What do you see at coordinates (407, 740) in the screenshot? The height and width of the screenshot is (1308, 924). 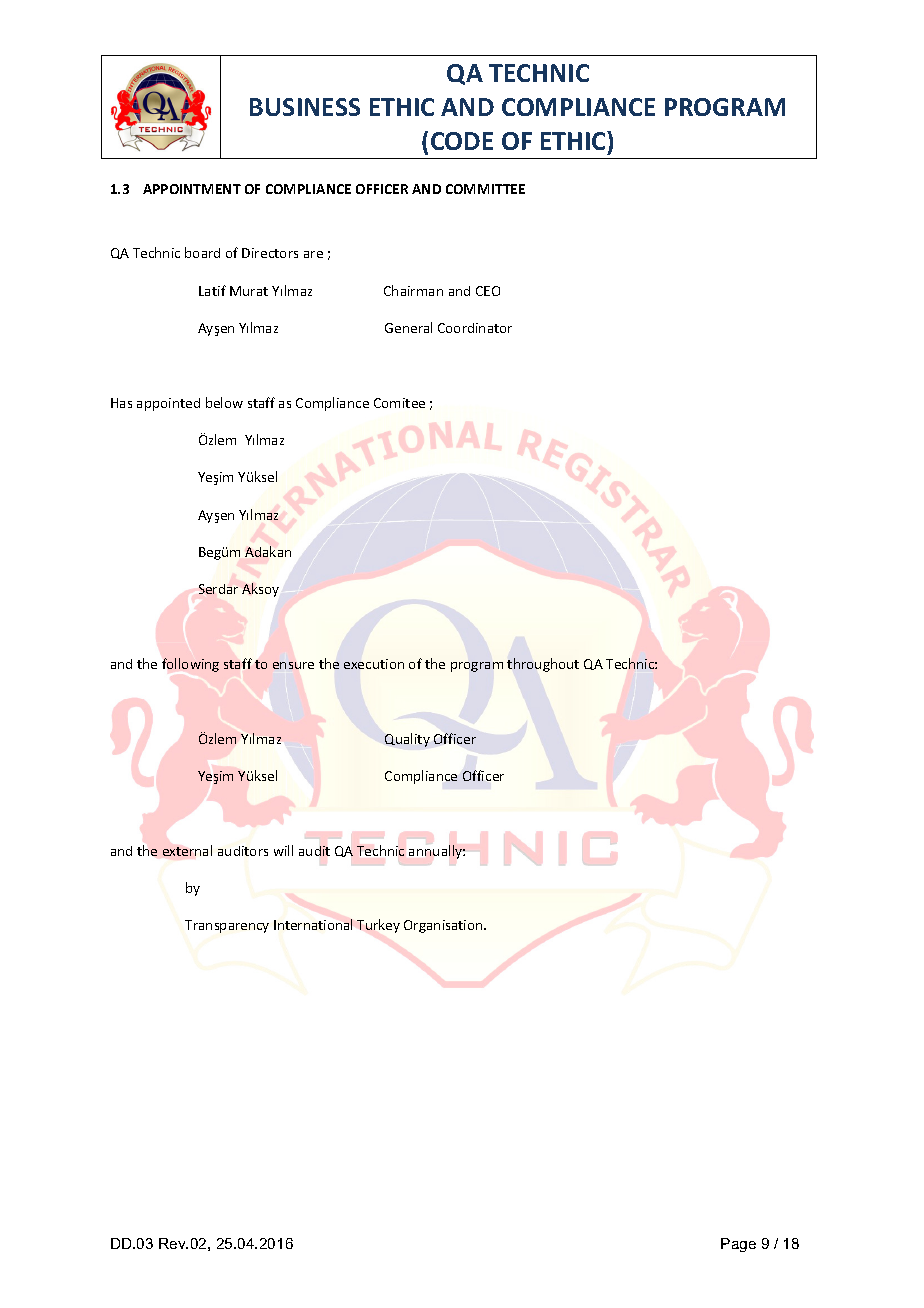 I see `Quality` at bounding box center [407, 740].
